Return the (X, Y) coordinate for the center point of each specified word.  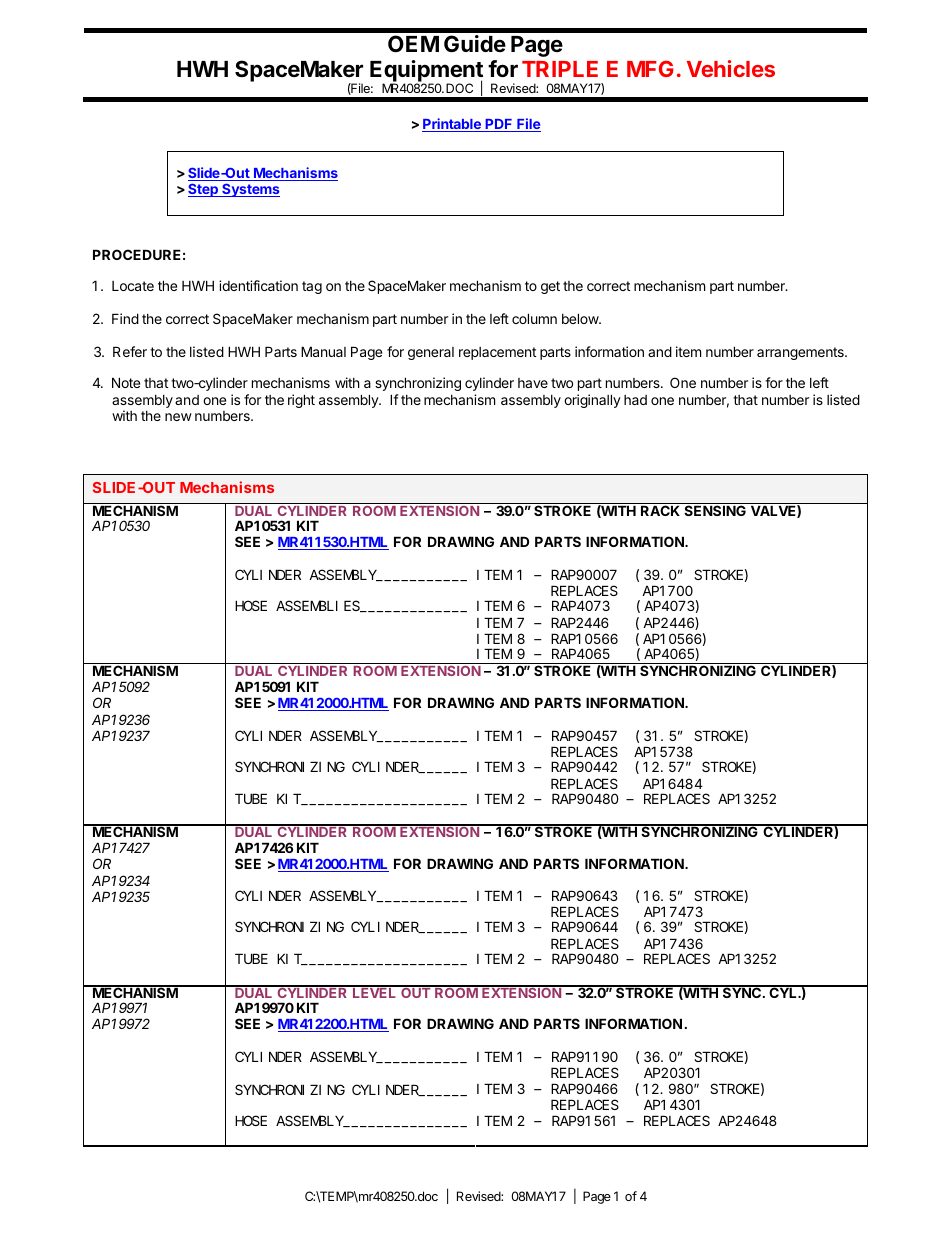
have (533, 383)
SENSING (715, 509)
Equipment (426, 72)
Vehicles (731, 68)
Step (204, 190)
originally (592, 401)
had (635, 400)
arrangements (801, 353)
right (301, 401)
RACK (661, 509)
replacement (497, 353)
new (178, 417)
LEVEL (375, 992)
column (534, 318)
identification (258, 285)
